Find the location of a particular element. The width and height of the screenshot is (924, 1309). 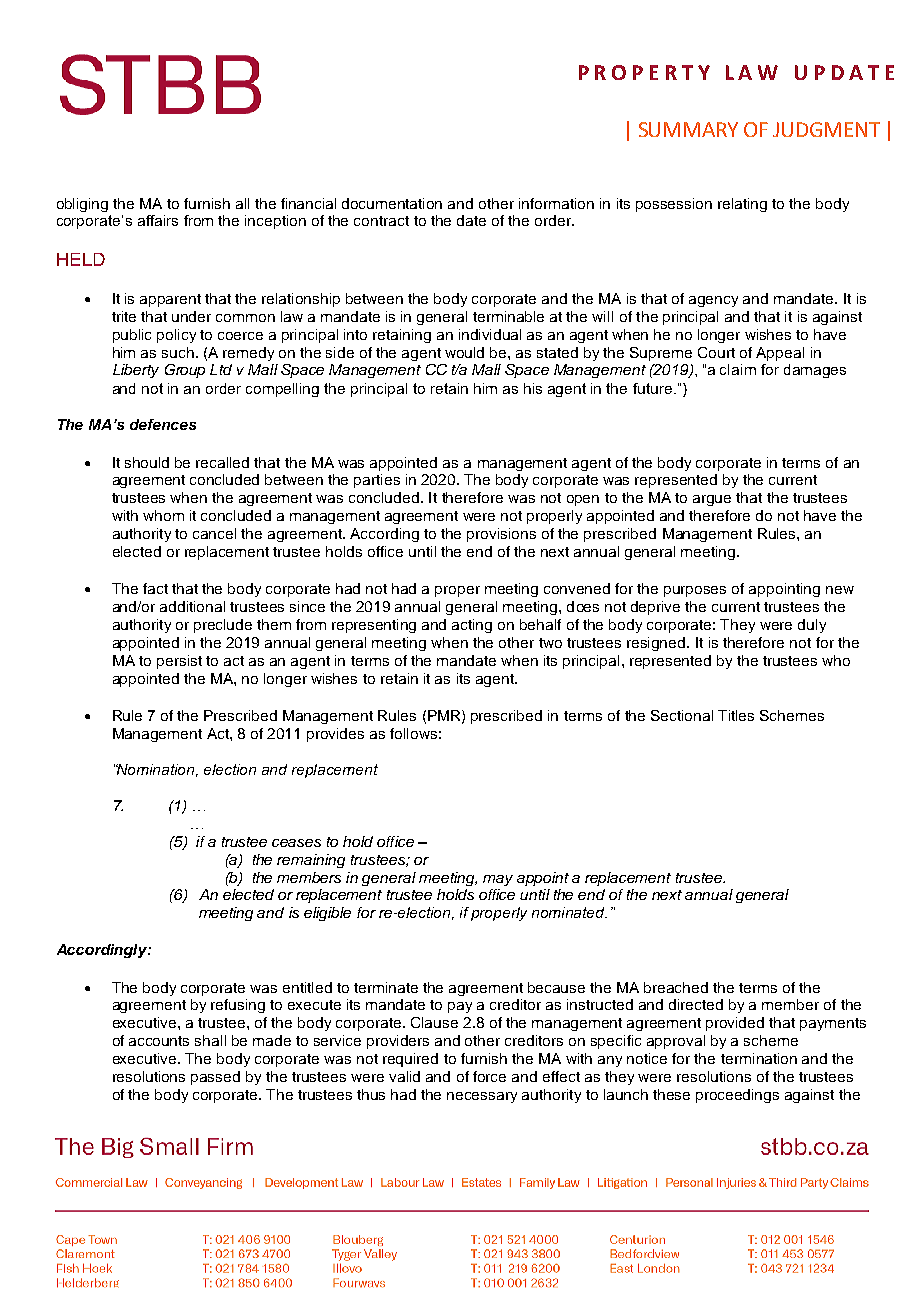

claim is located at coordinates (738, 369).
